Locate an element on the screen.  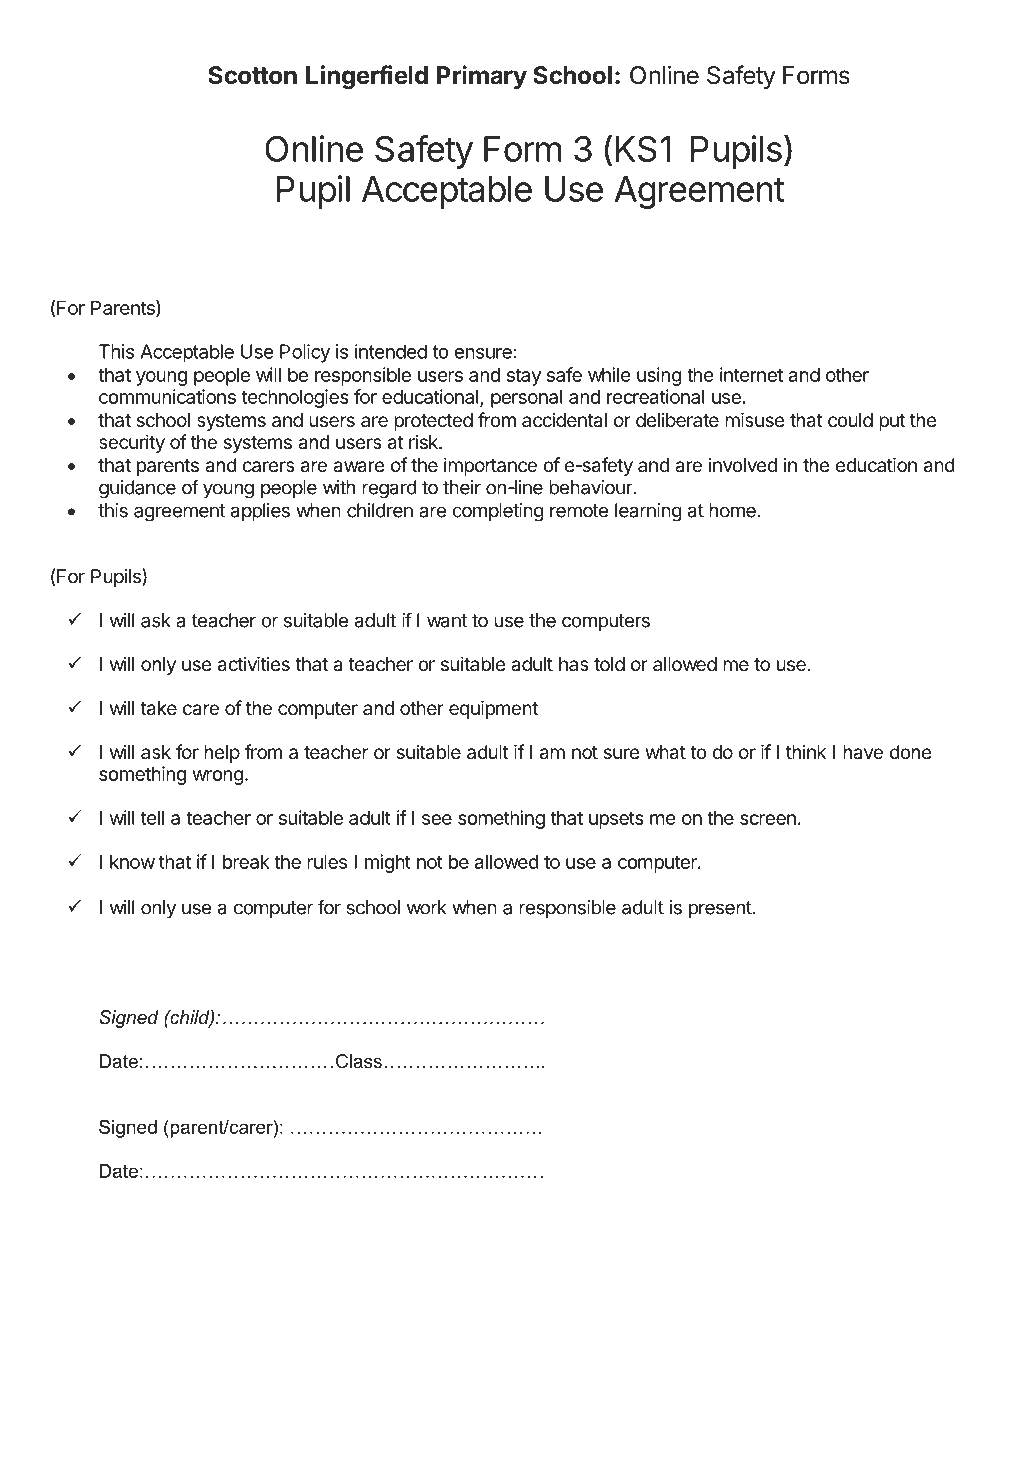
told is located at coordinates (609, 664).
